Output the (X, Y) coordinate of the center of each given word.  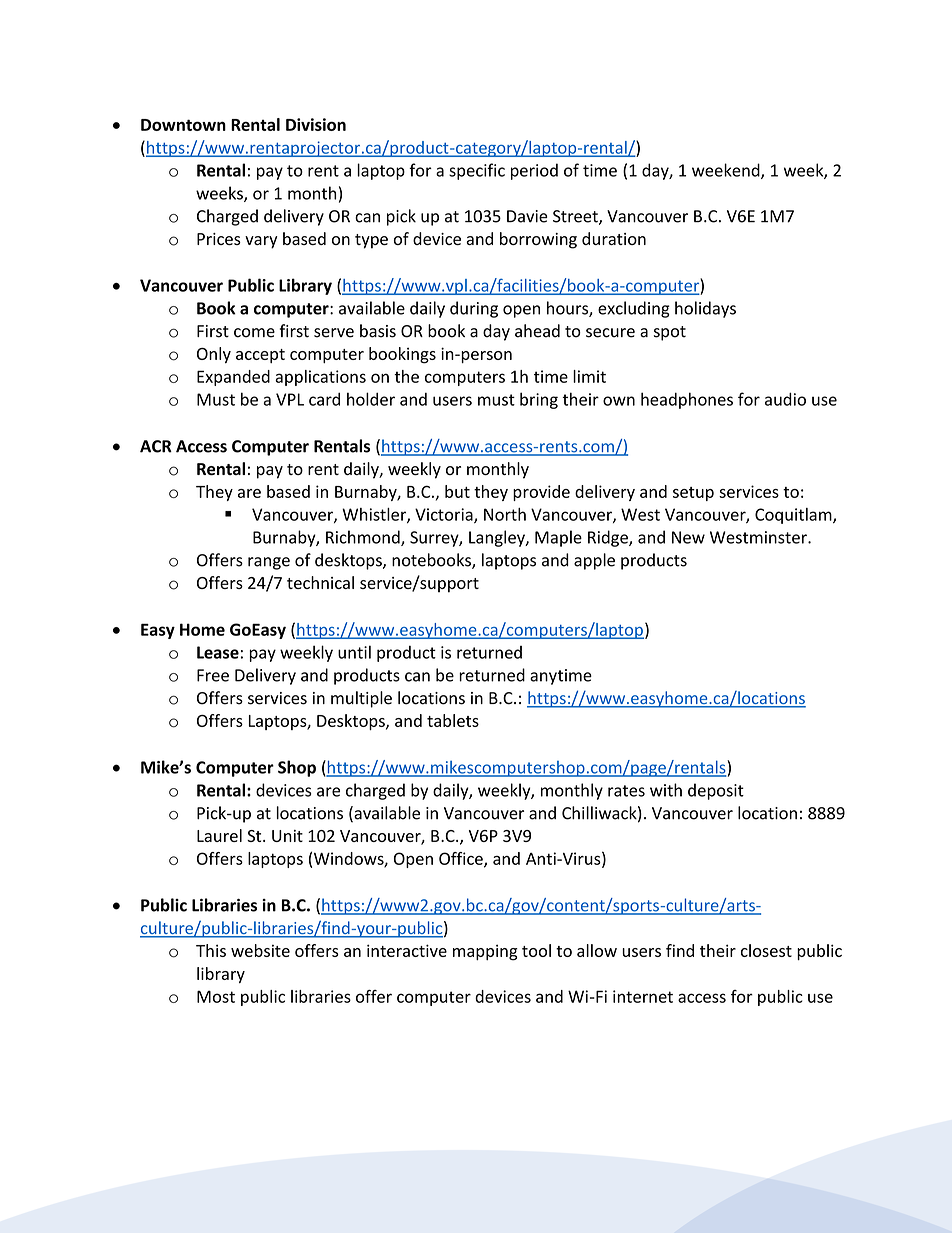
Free (213, 675)
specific (477, 171)
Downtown (183, 125)
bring (539, 400)
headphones (687, 400)
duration (614, 238)
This (211, 950)
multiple (361, 699)
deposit (716, 791)
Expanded (233, 378)
